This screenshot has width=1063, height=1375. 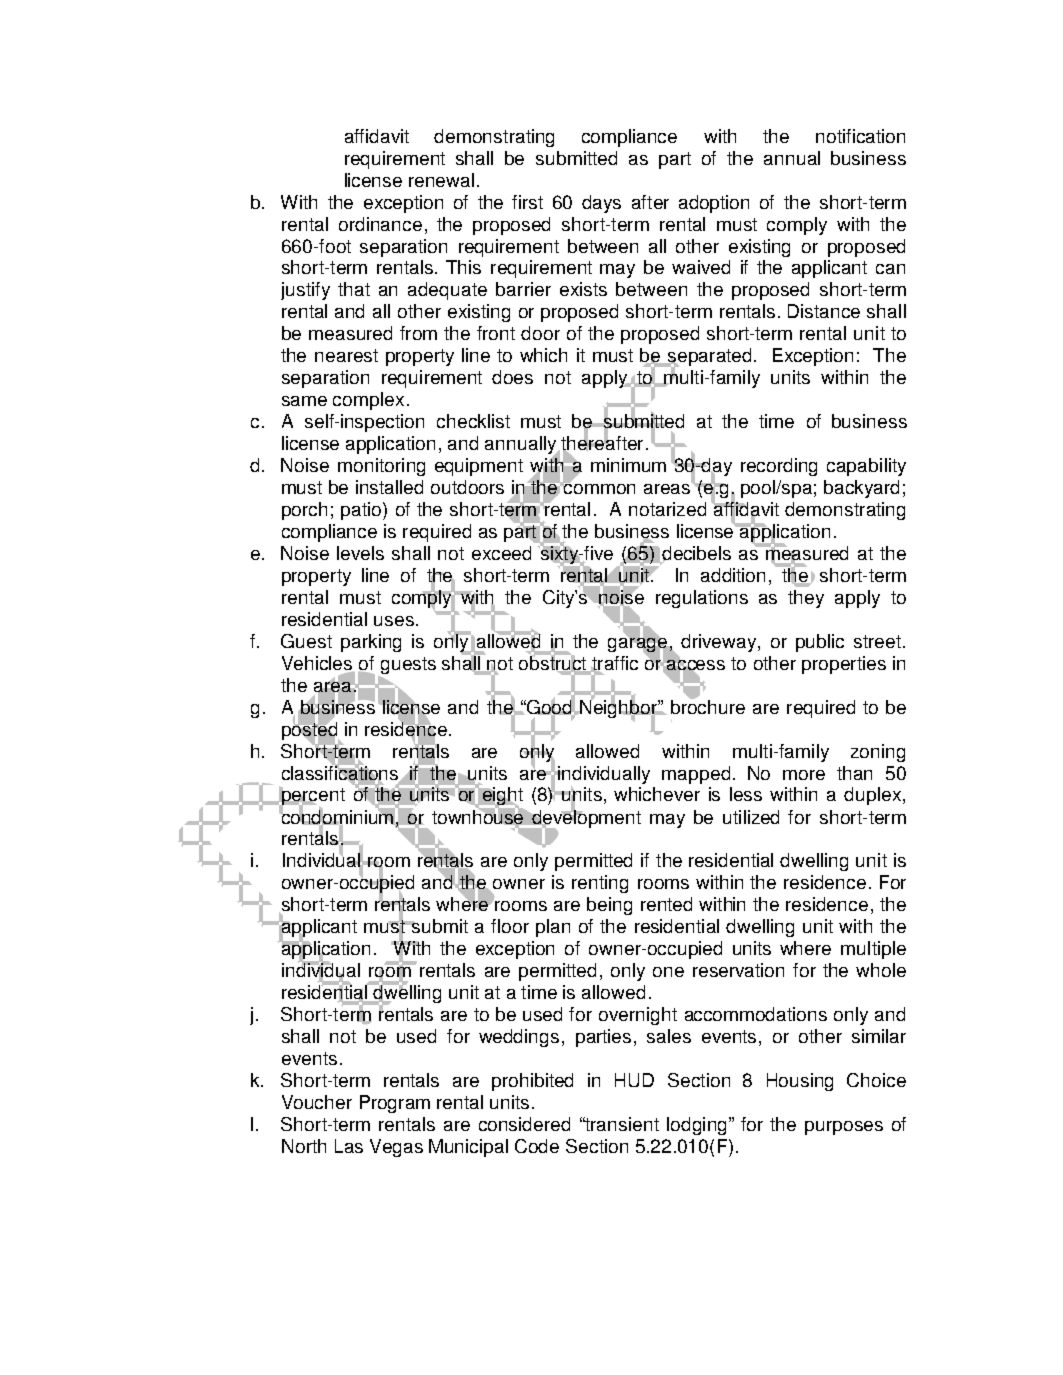 What do you see at coordinates (368, 401) in the screenshot?
I see `complex` at bounding box center [368, 401].
